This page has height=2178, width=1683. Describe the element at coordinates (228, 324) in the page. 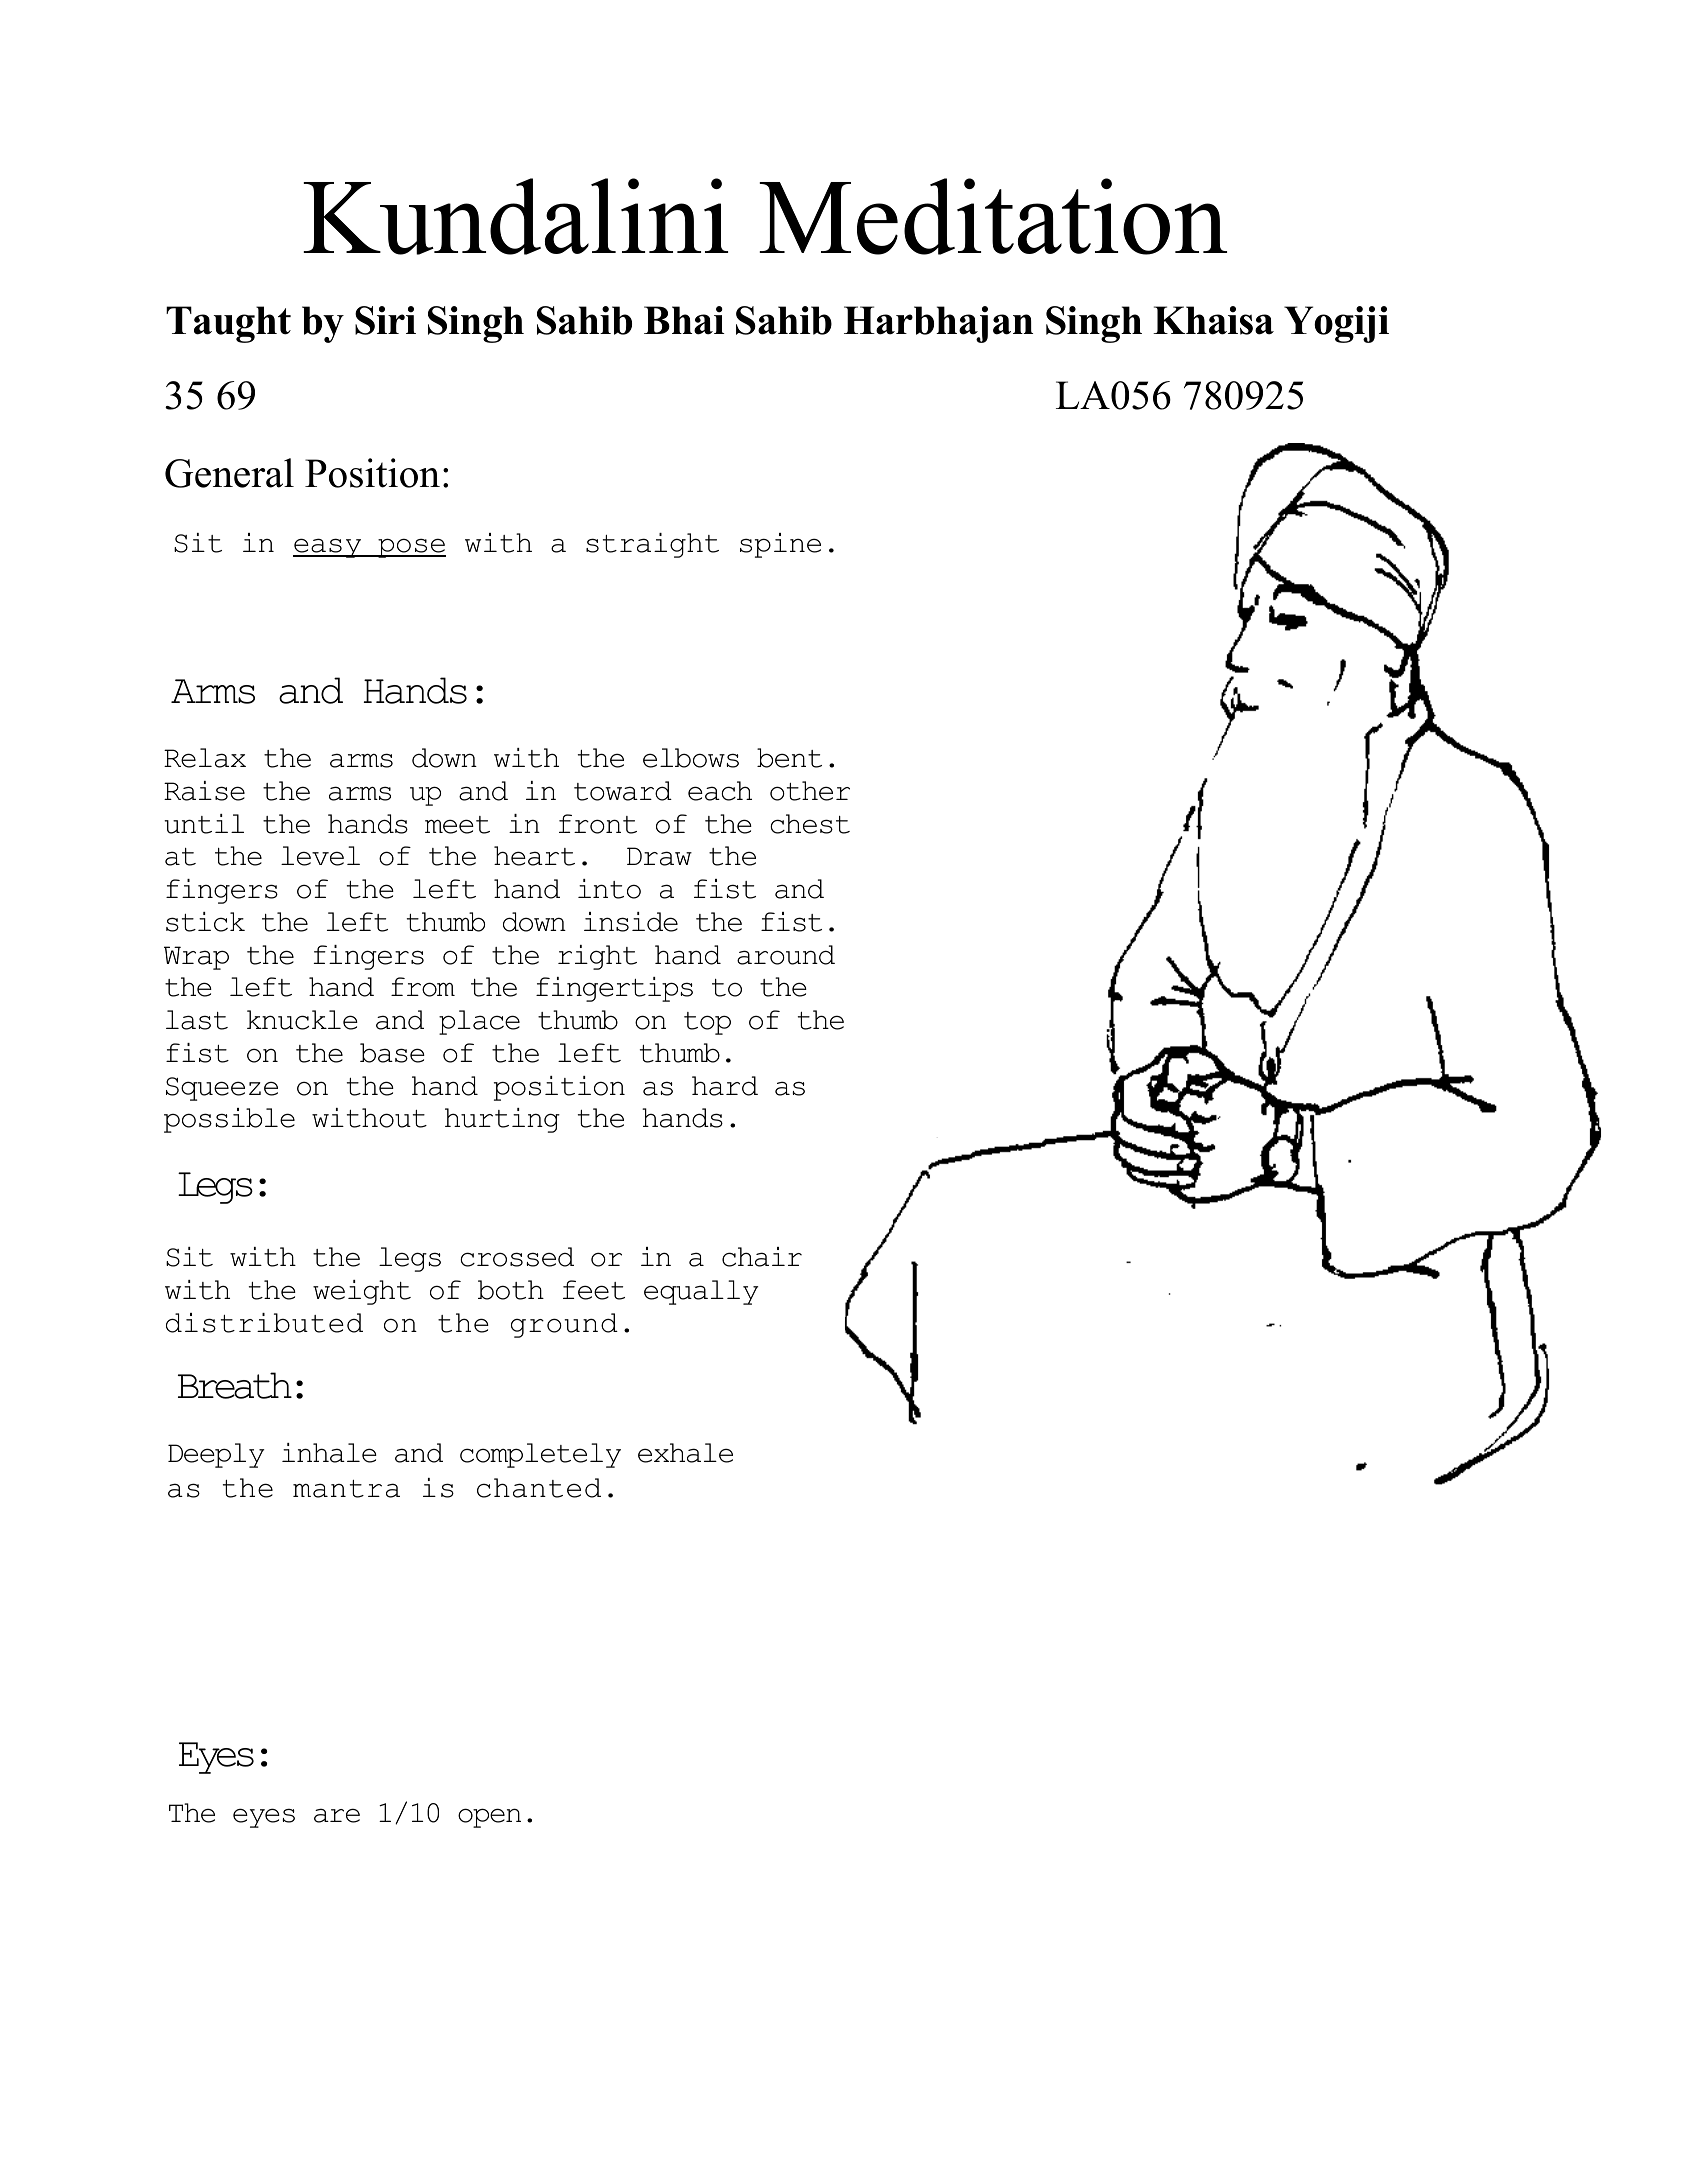

I see `Taught` at that location.
